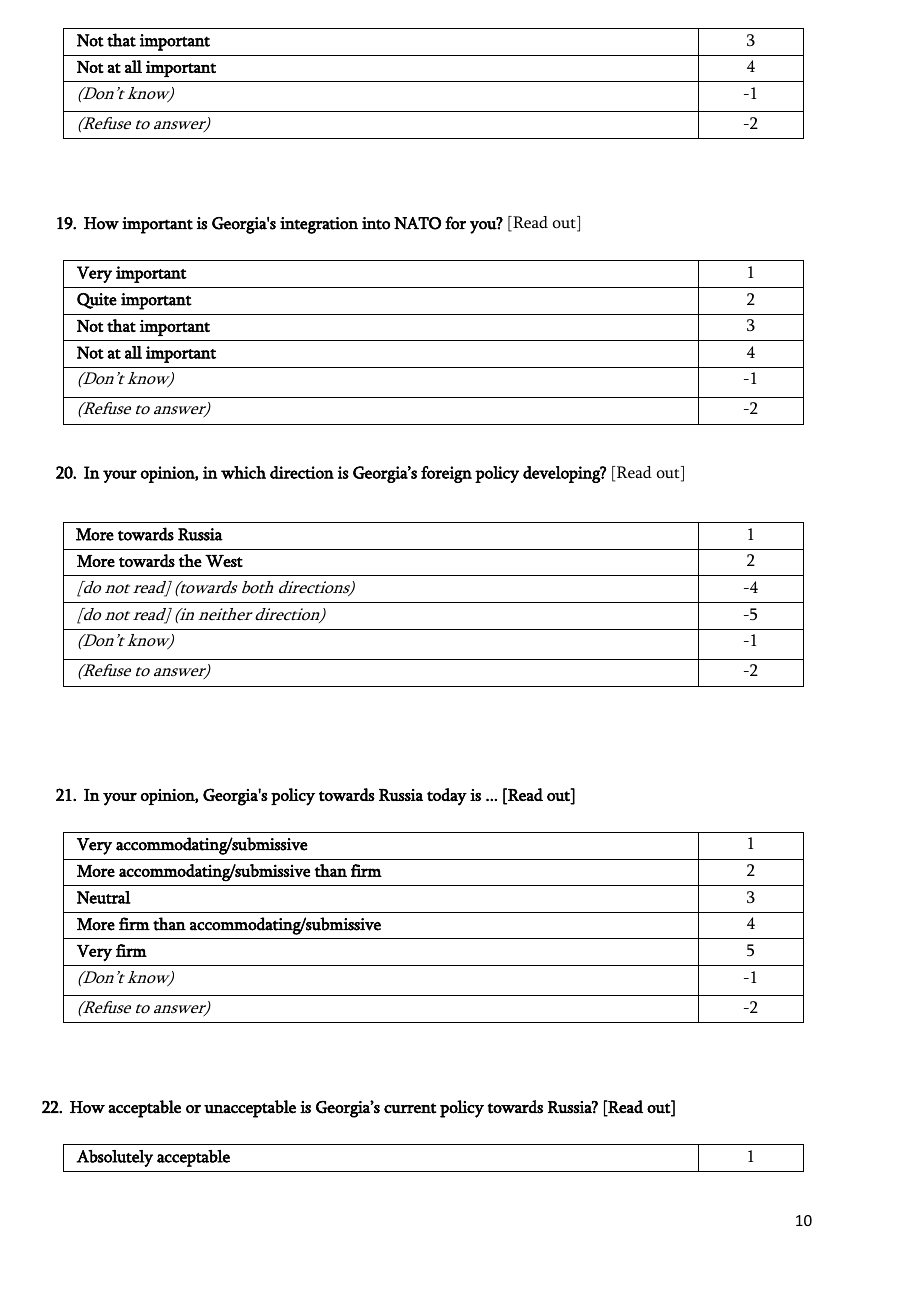 The image size is (924, 1308). What do you see at coordinates (417, 223) in the page?
I see `NATO` at bounding box center [417, 223].
